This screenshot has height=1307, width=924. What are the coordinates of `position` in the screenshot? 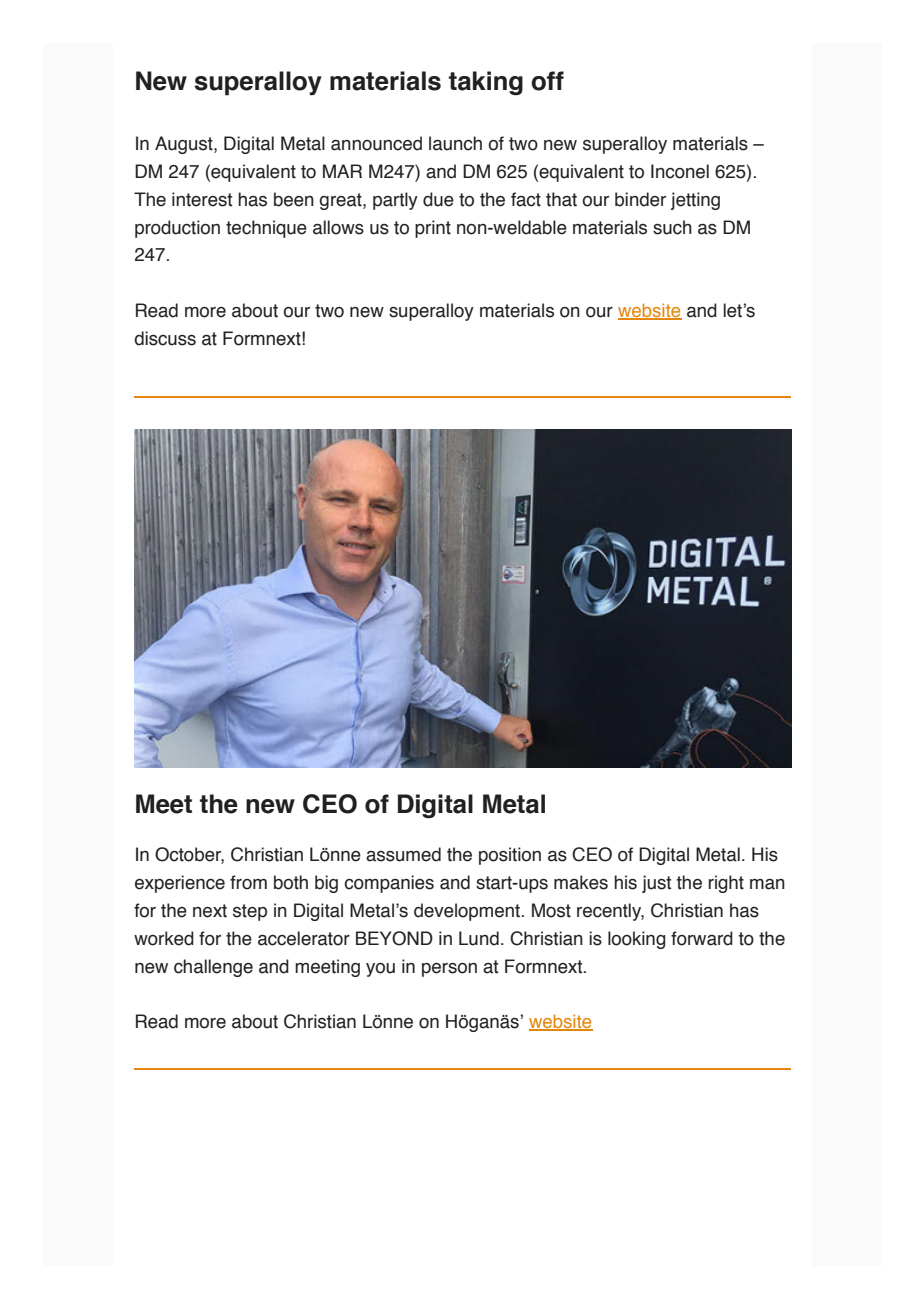 It's located at (510, 856).
